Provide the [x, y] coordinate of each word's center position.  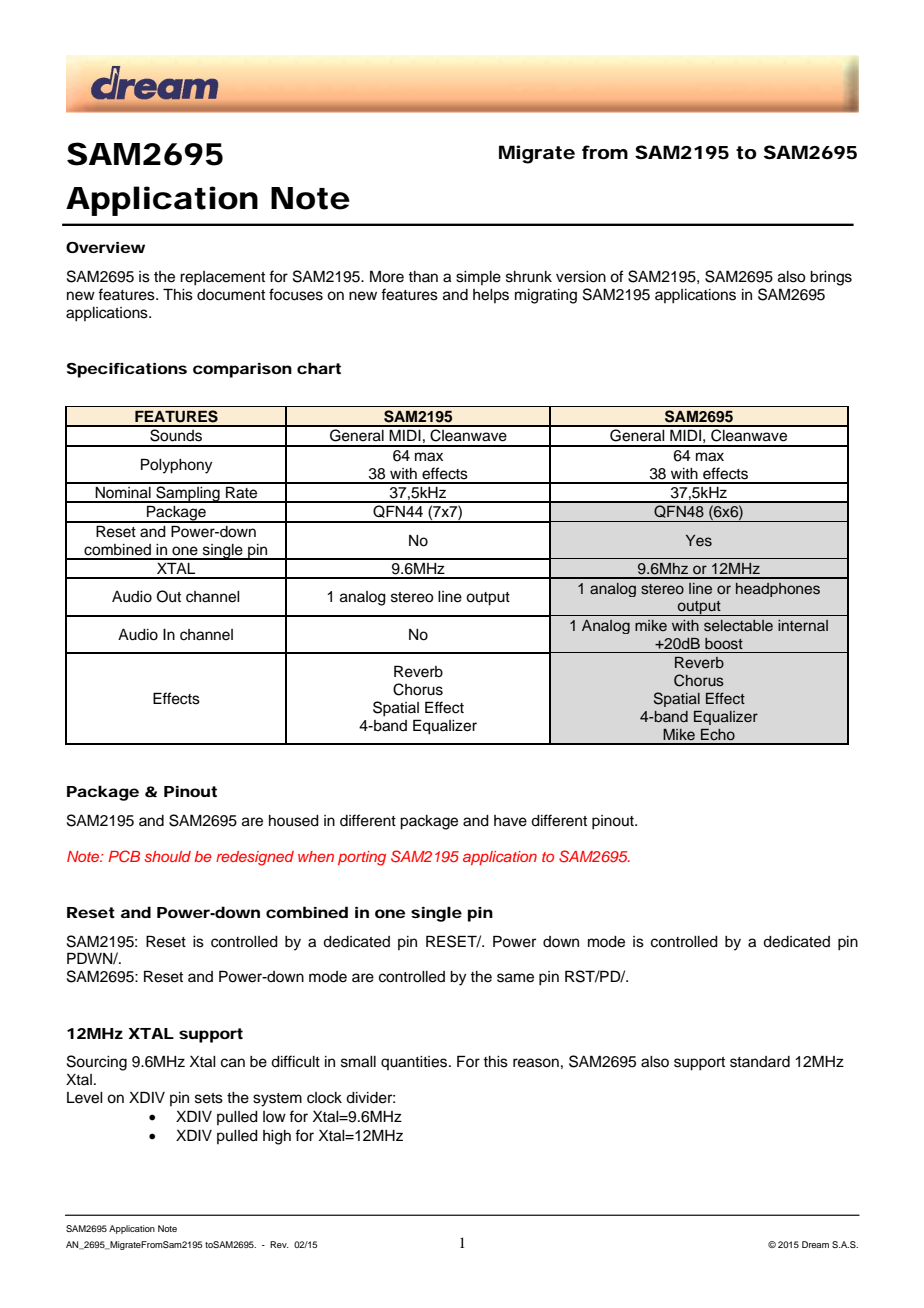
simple [478, 278]
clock [324, 1098]
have [510, 821]
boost [724, 644]
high [277, 1137]
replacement [222, 278]
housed [294, 821]
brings [831, 278]
